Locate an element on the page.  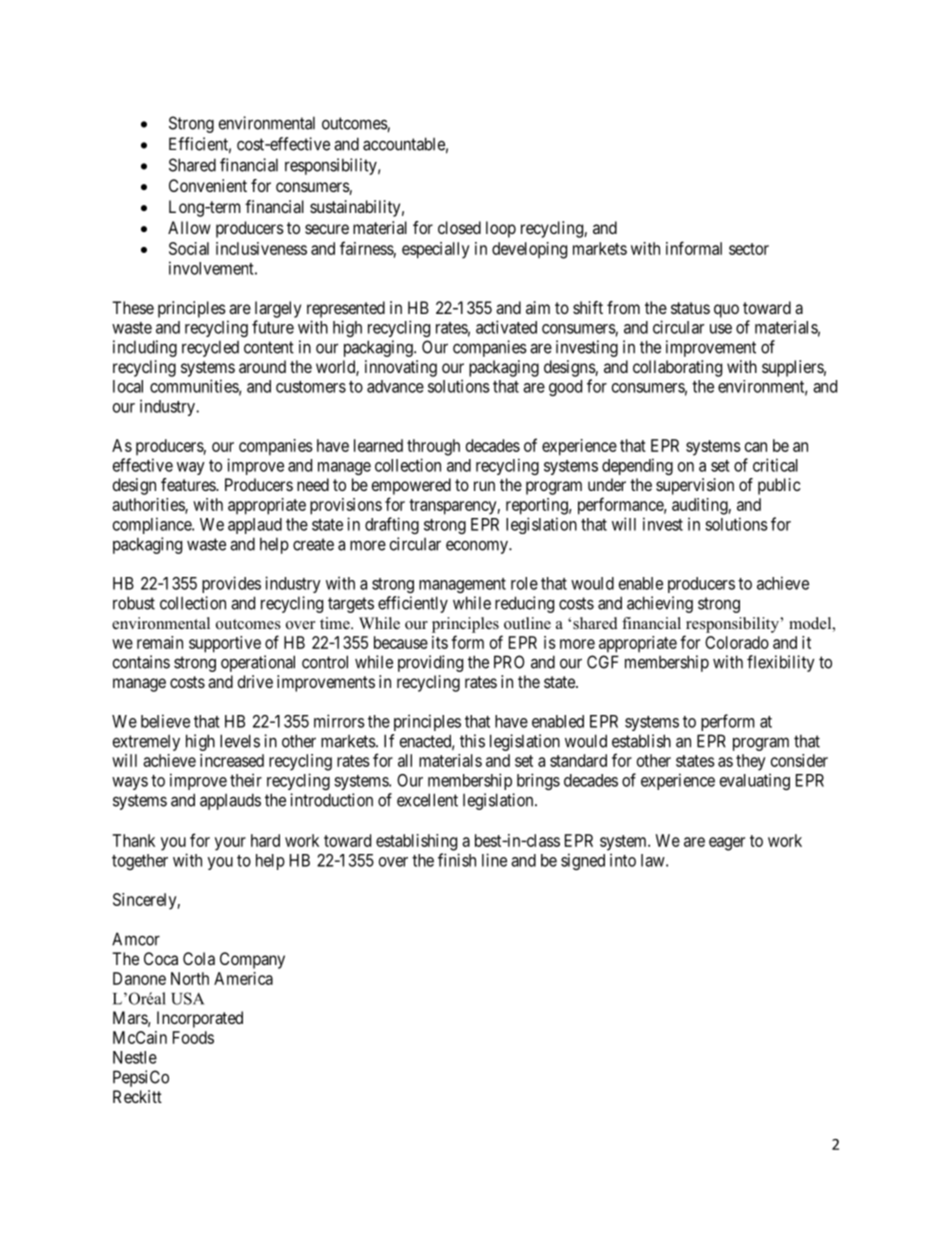
Allow is located at coordinates (189, 227).
